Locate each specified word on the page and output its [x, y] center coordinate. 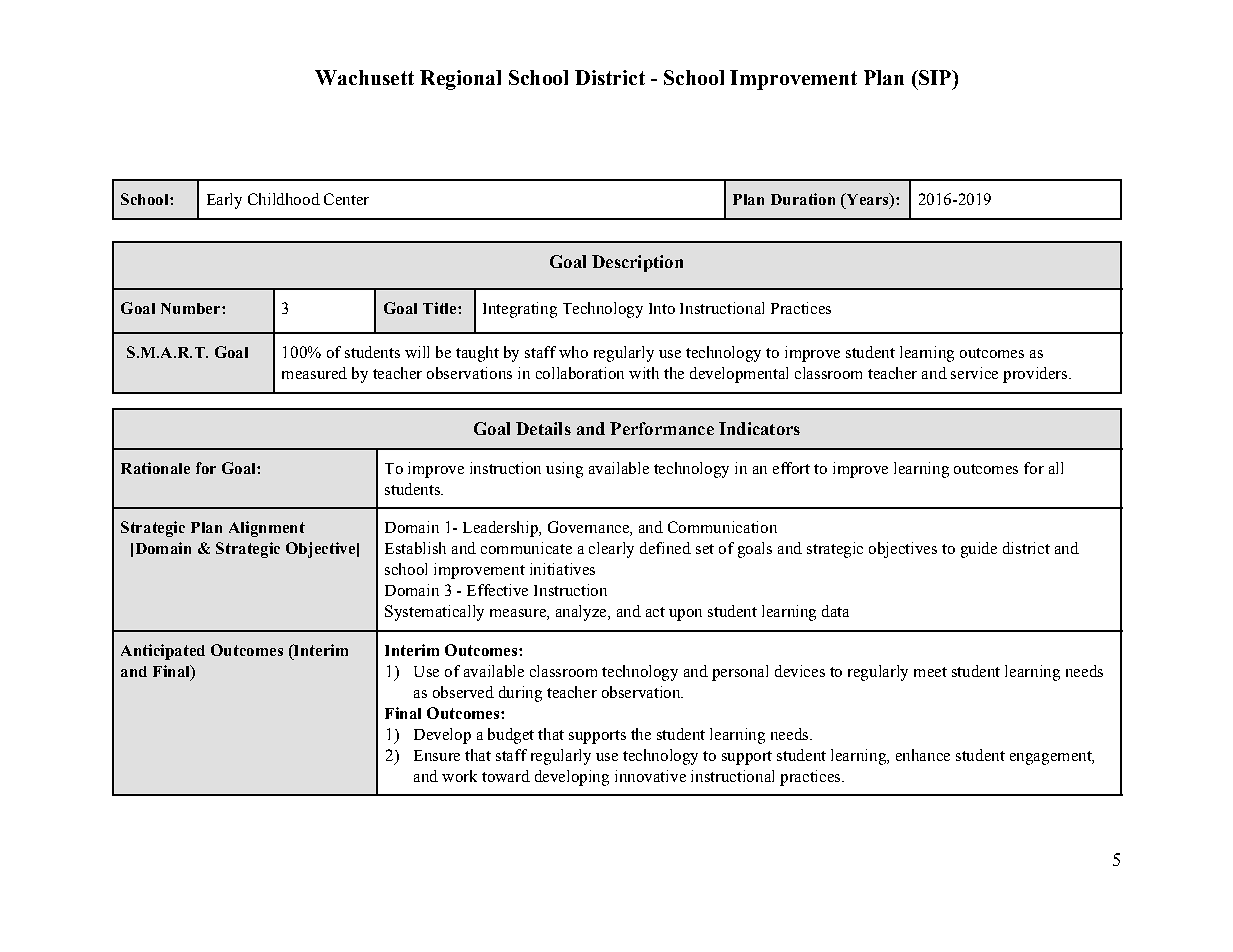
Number [192, 308]
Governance [589, 528]
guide [979, 550]
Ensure [437, 755]
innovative [650, 776]
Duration [803, 199]
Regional [460, 80]
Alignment [267, 529]
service [974, 373]
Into [662, 308]
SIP [935, 77]
